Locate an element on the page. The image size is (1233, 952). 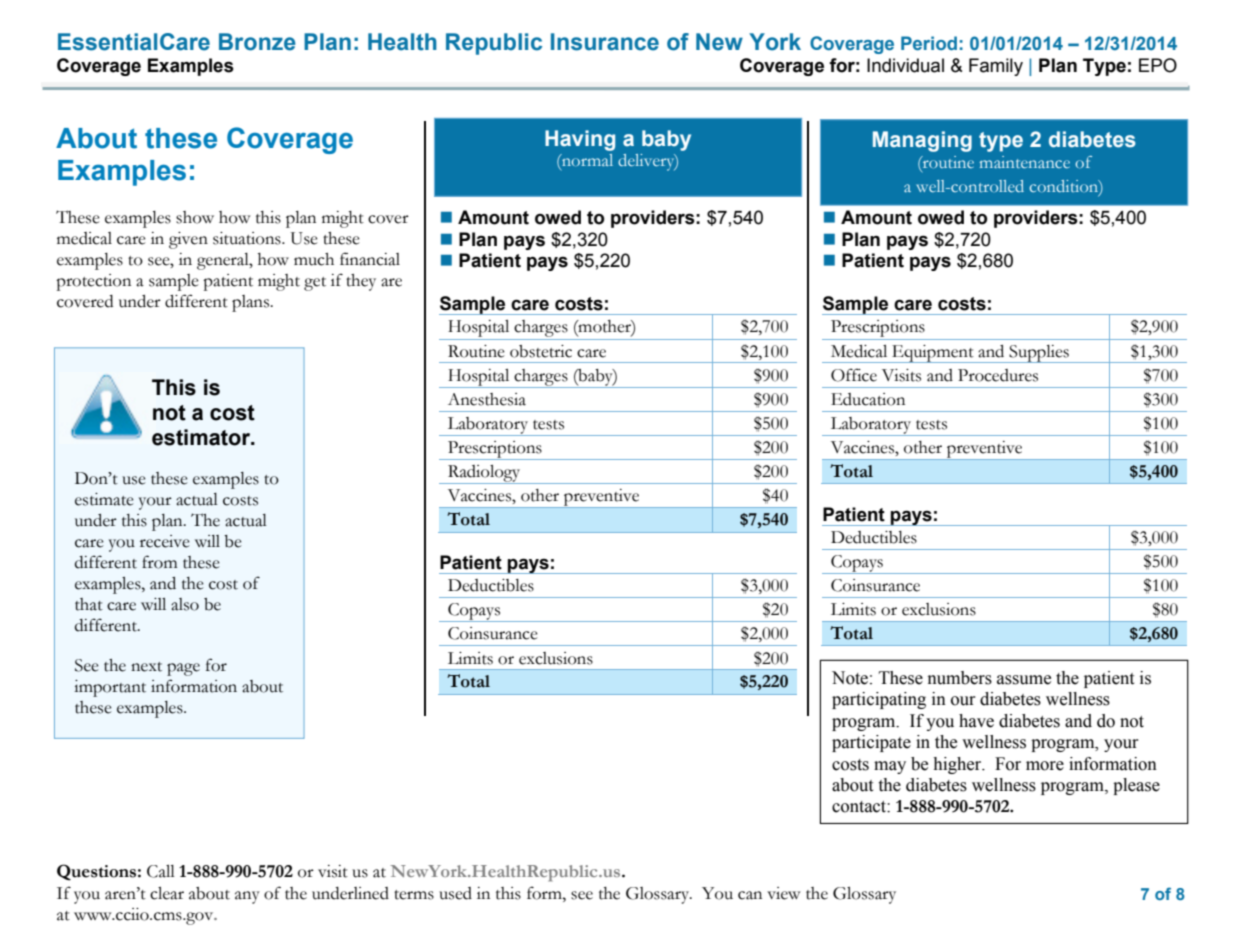
obstetric is located at coordinates (541, 351).
